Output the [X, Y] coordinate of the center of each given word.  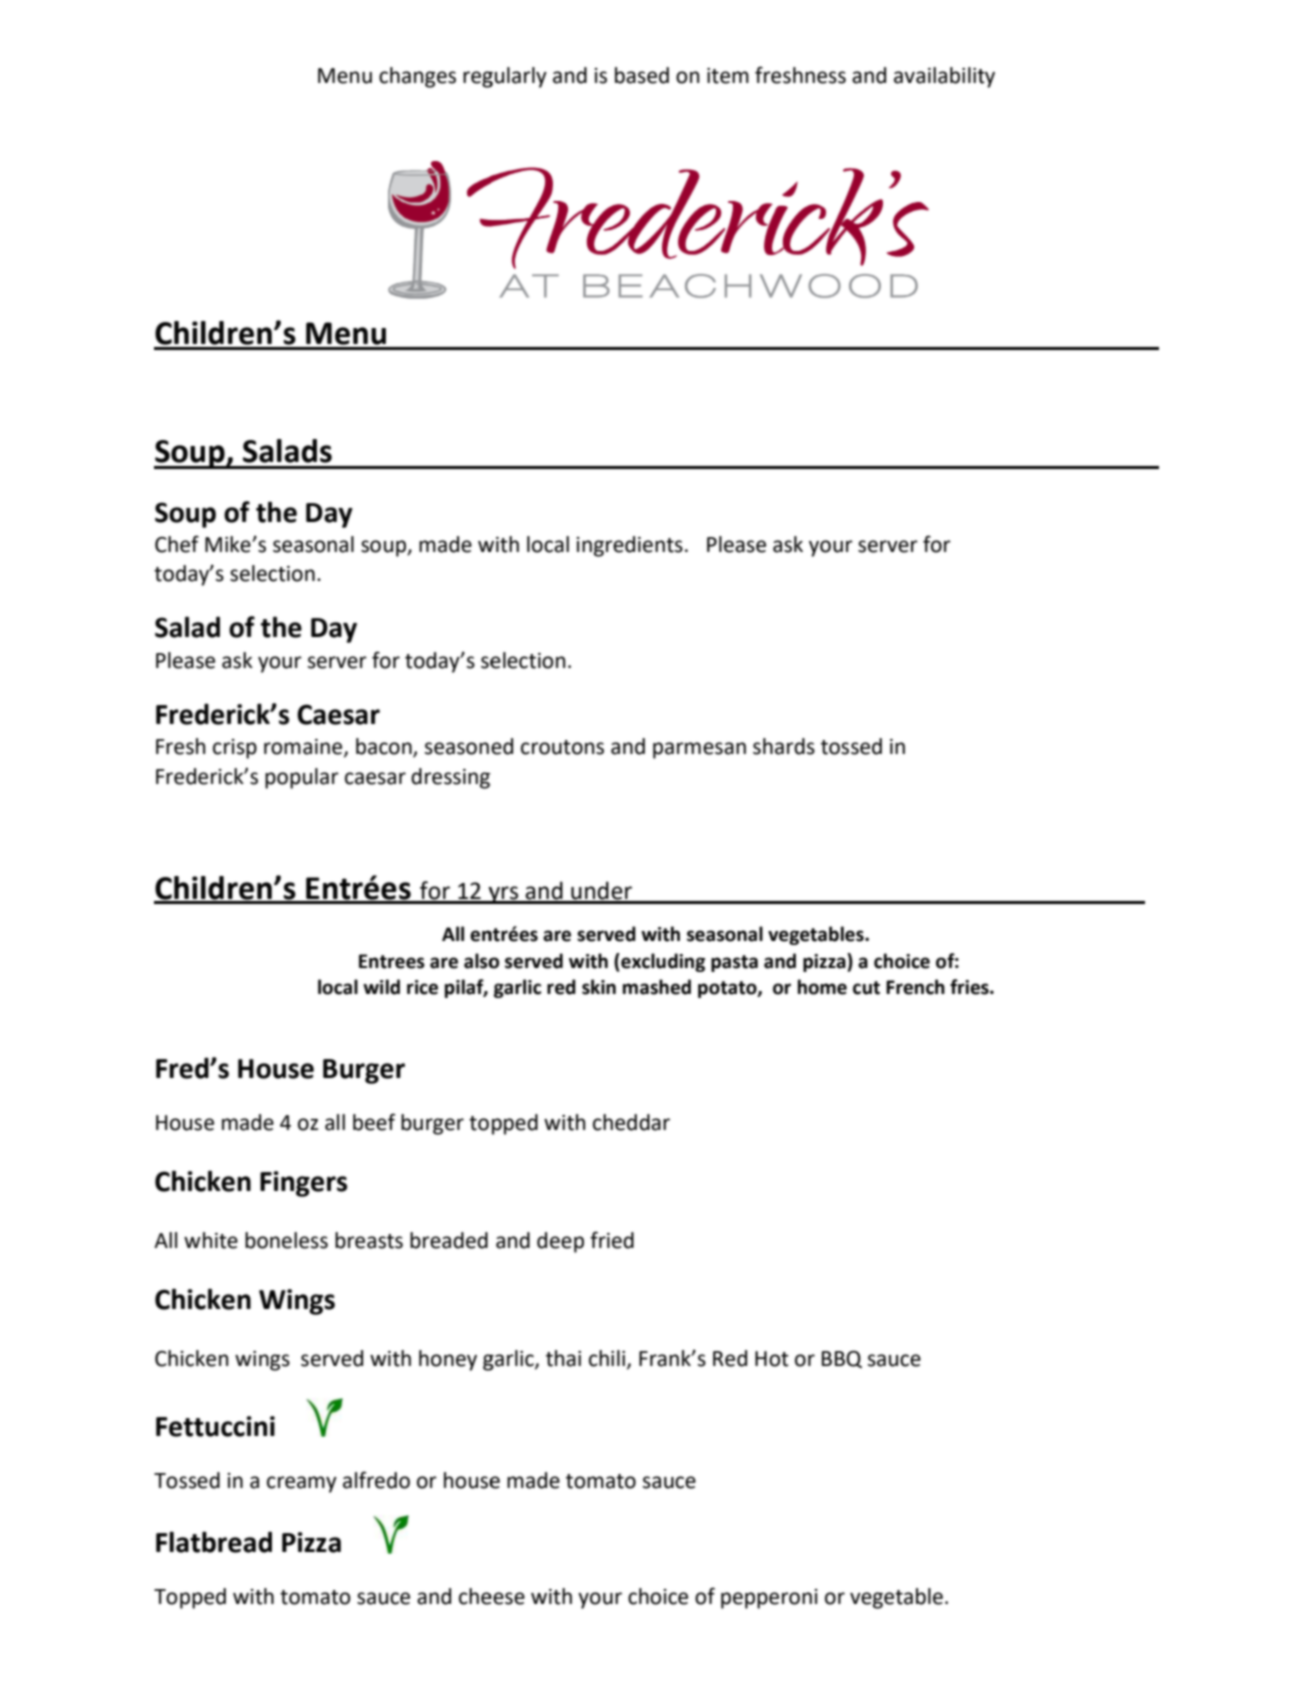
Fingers [303, 1184]
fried [612, 1240]
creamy [302, 1484]
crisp [235, 749]
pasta [734, 963]
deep [560, 1242]
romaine [304, 748]
